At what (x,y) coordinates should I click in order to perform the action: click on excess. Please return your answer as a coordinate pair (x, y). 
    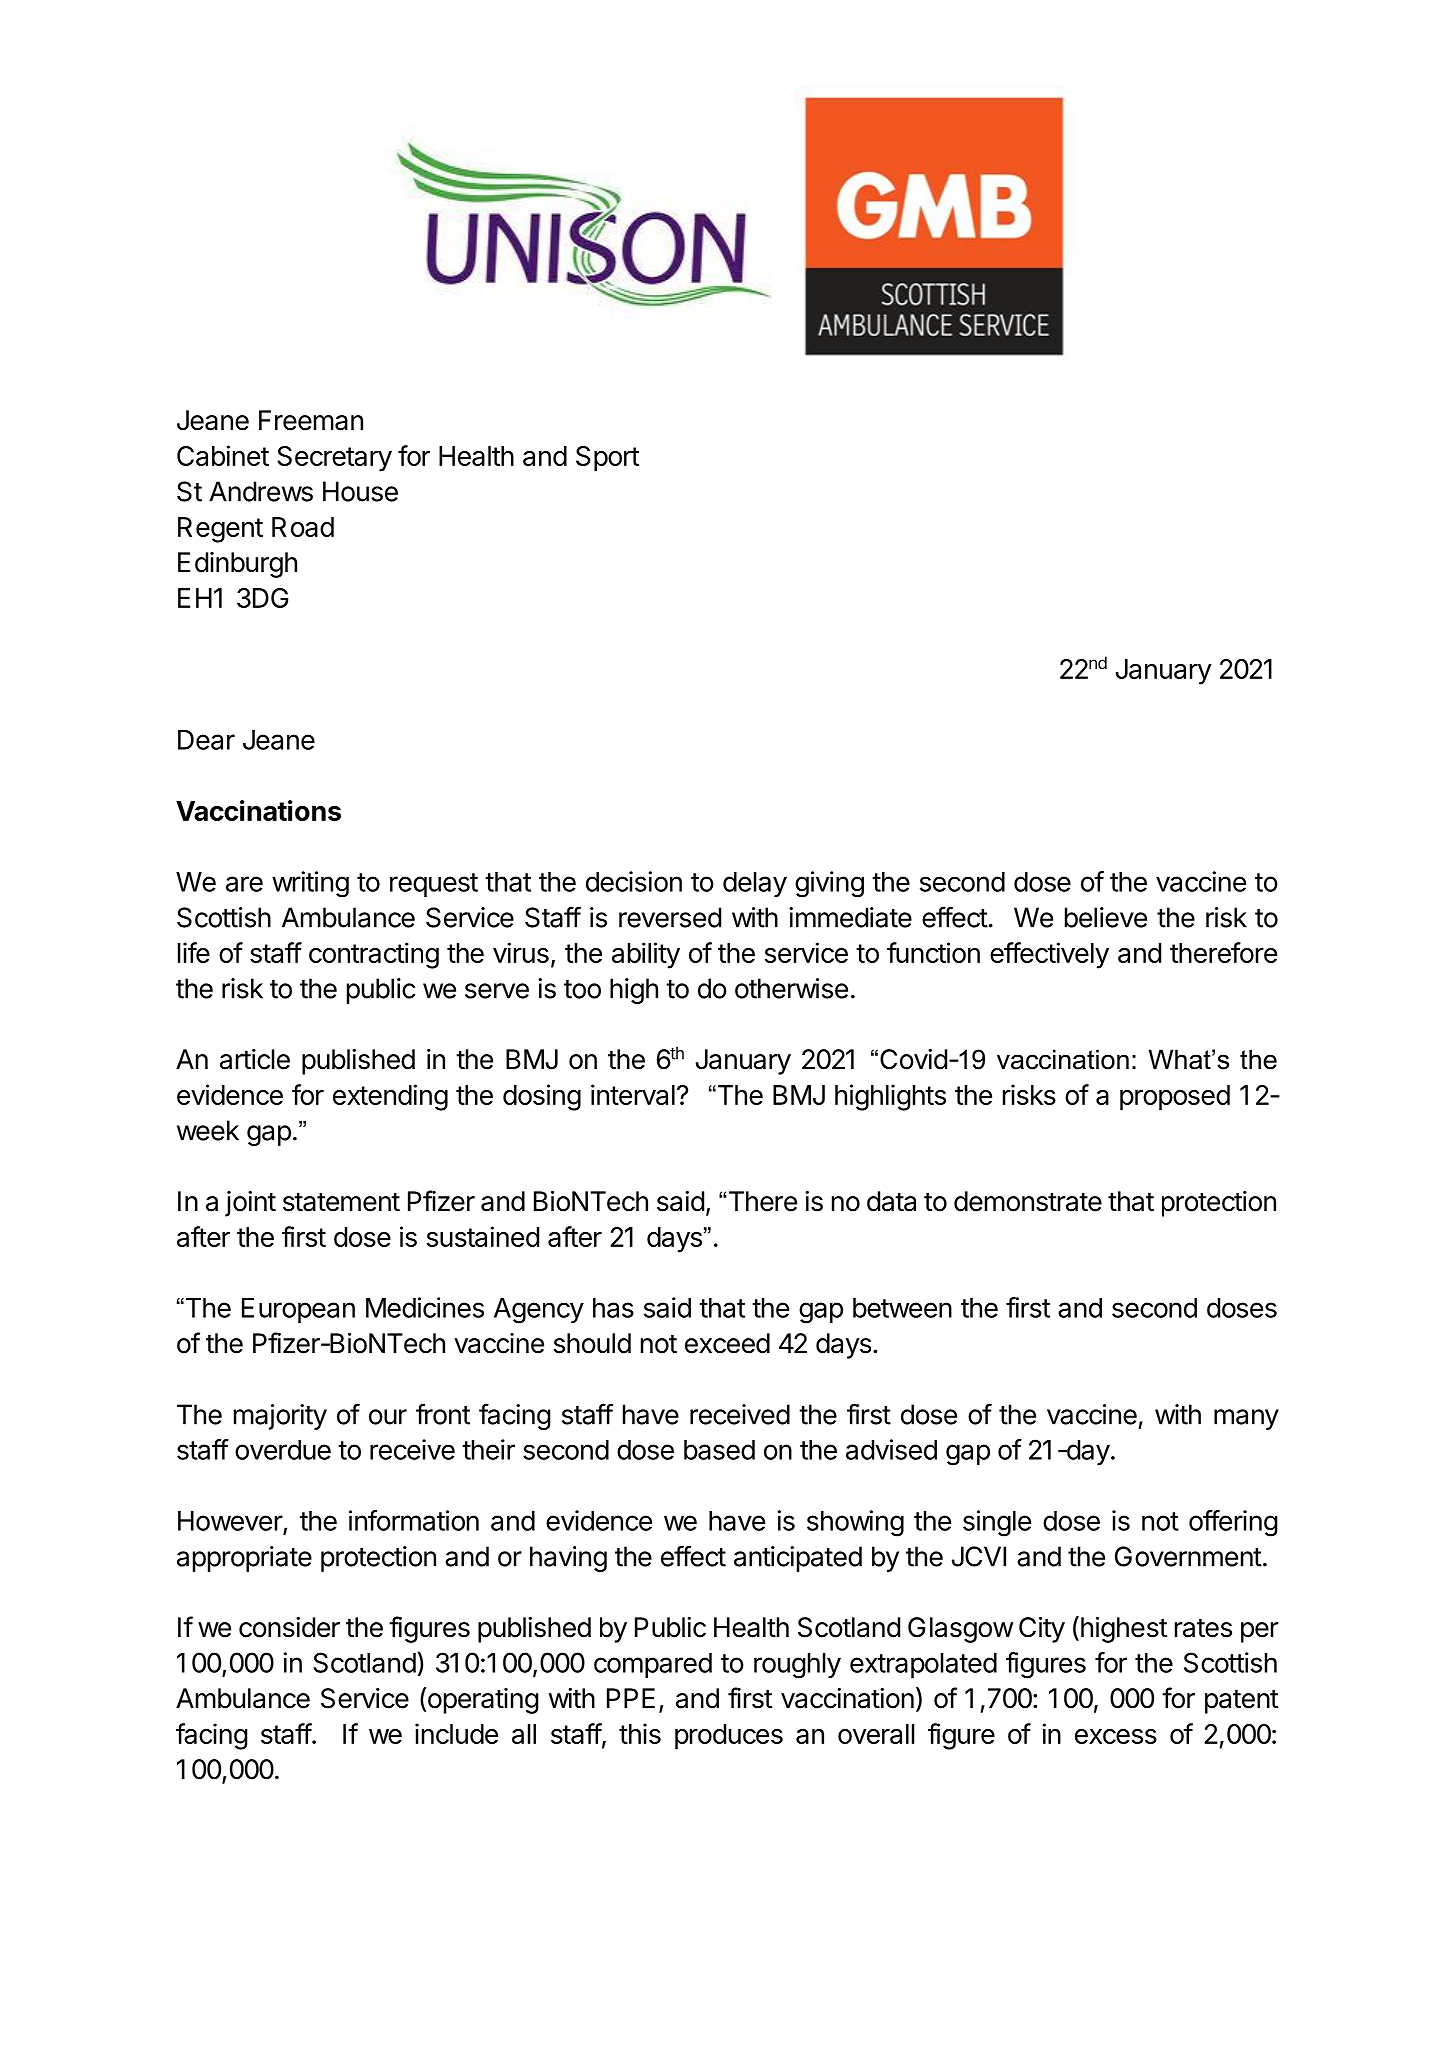
    Looking at the image, I should click on (1116, 1736).
